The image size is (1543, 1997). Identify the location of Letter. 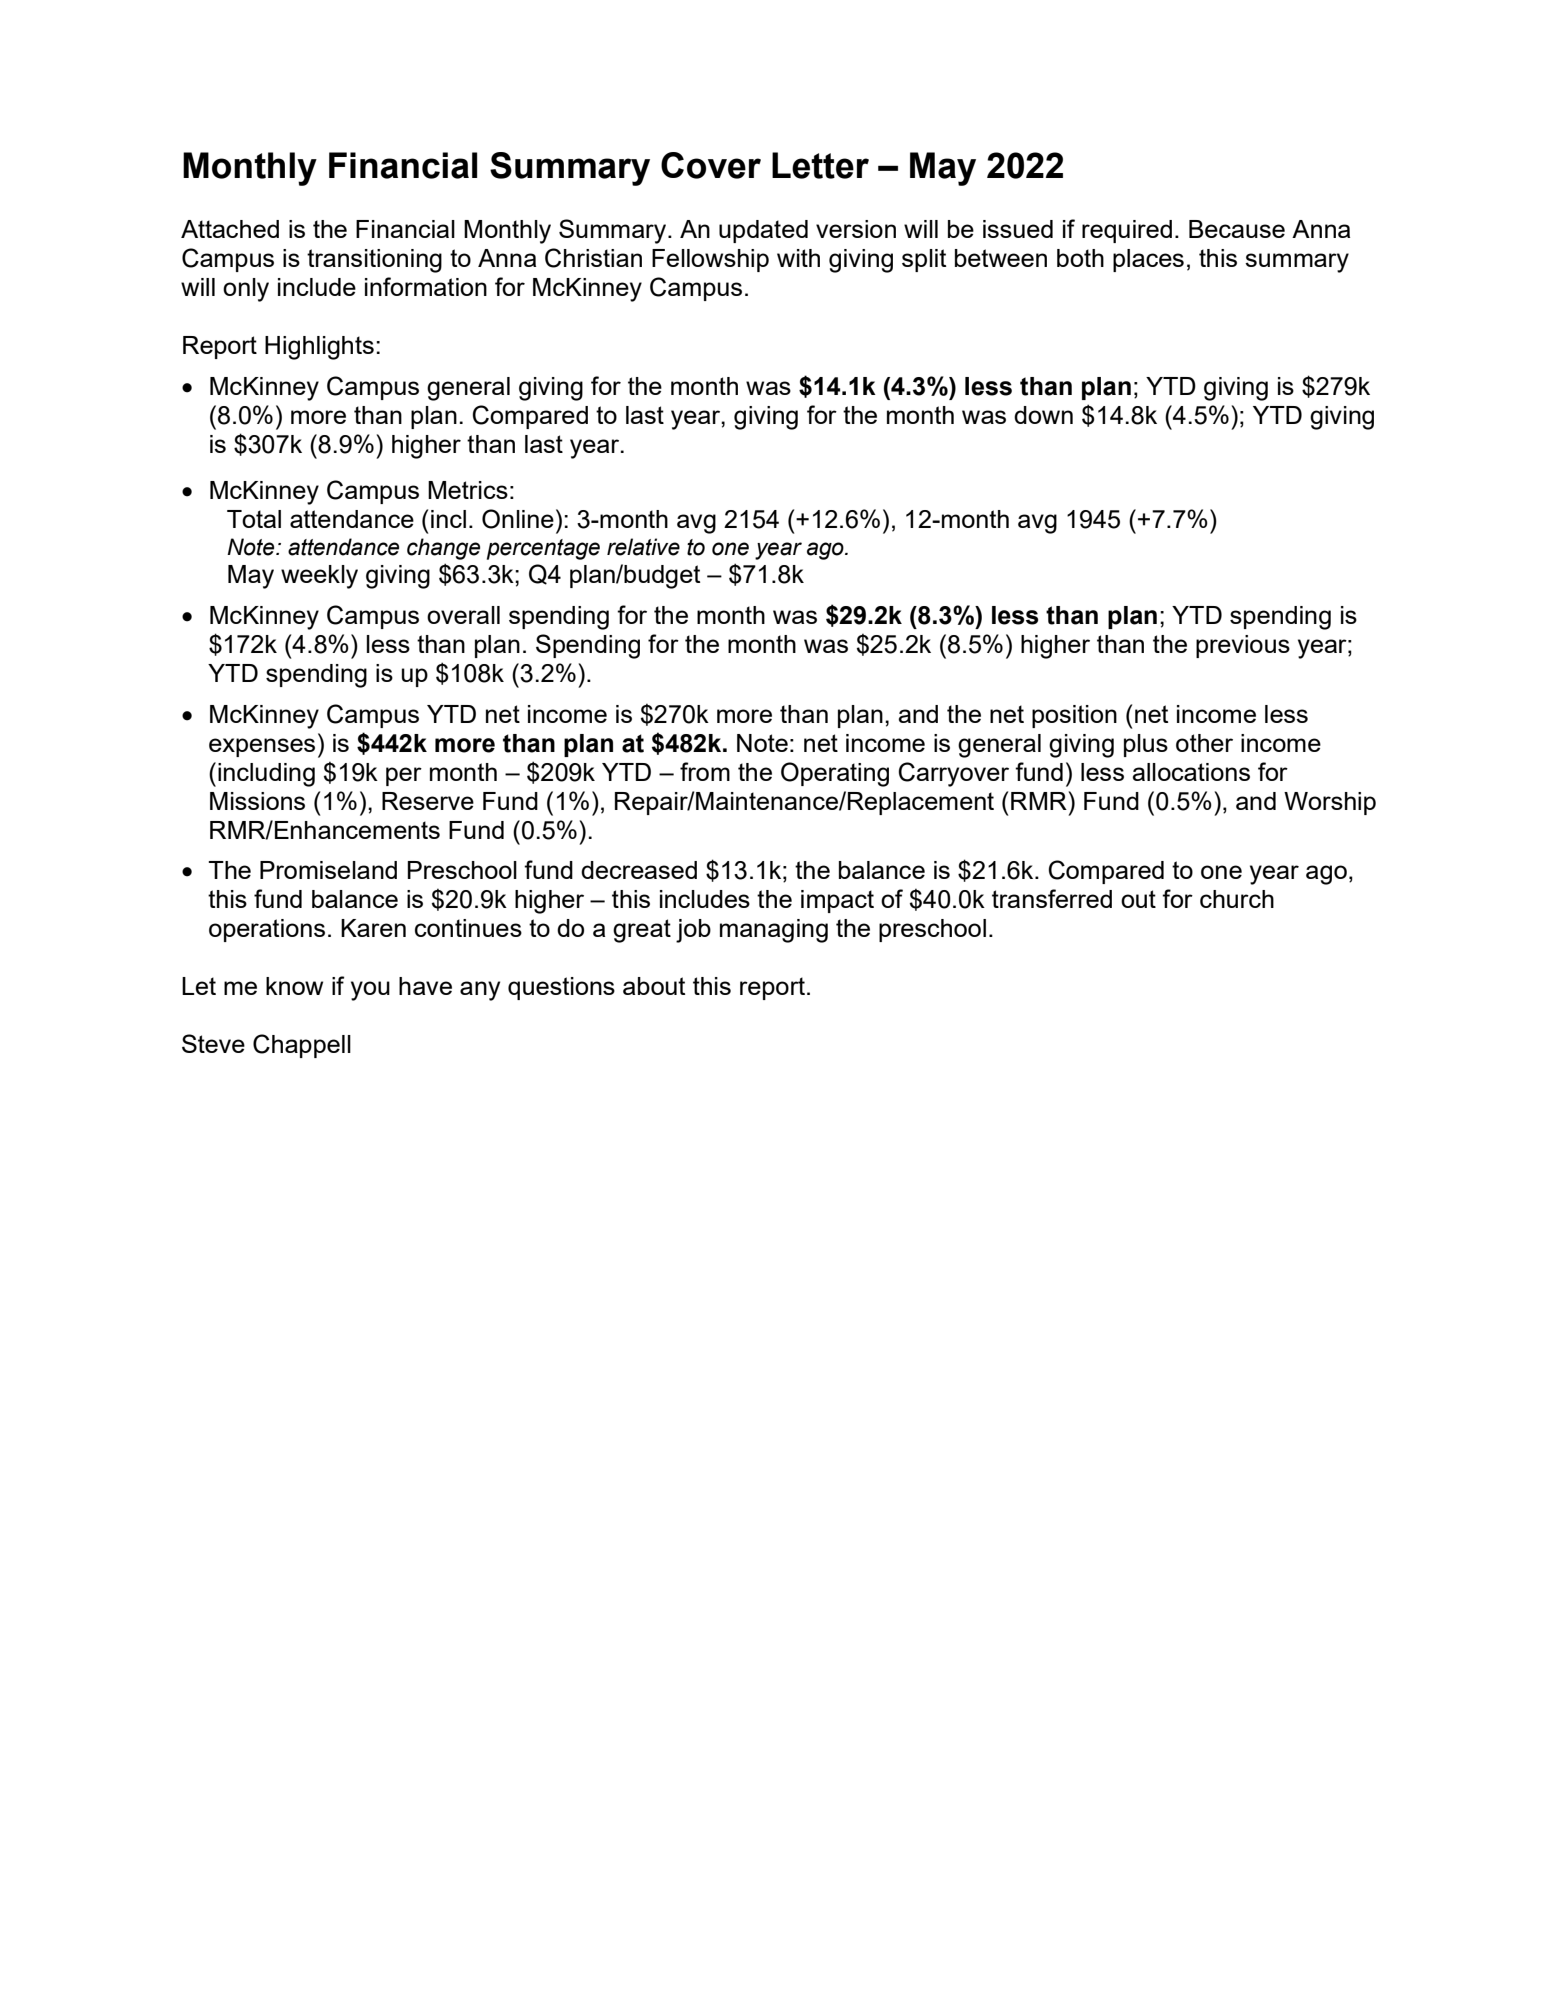
(820, 165).
